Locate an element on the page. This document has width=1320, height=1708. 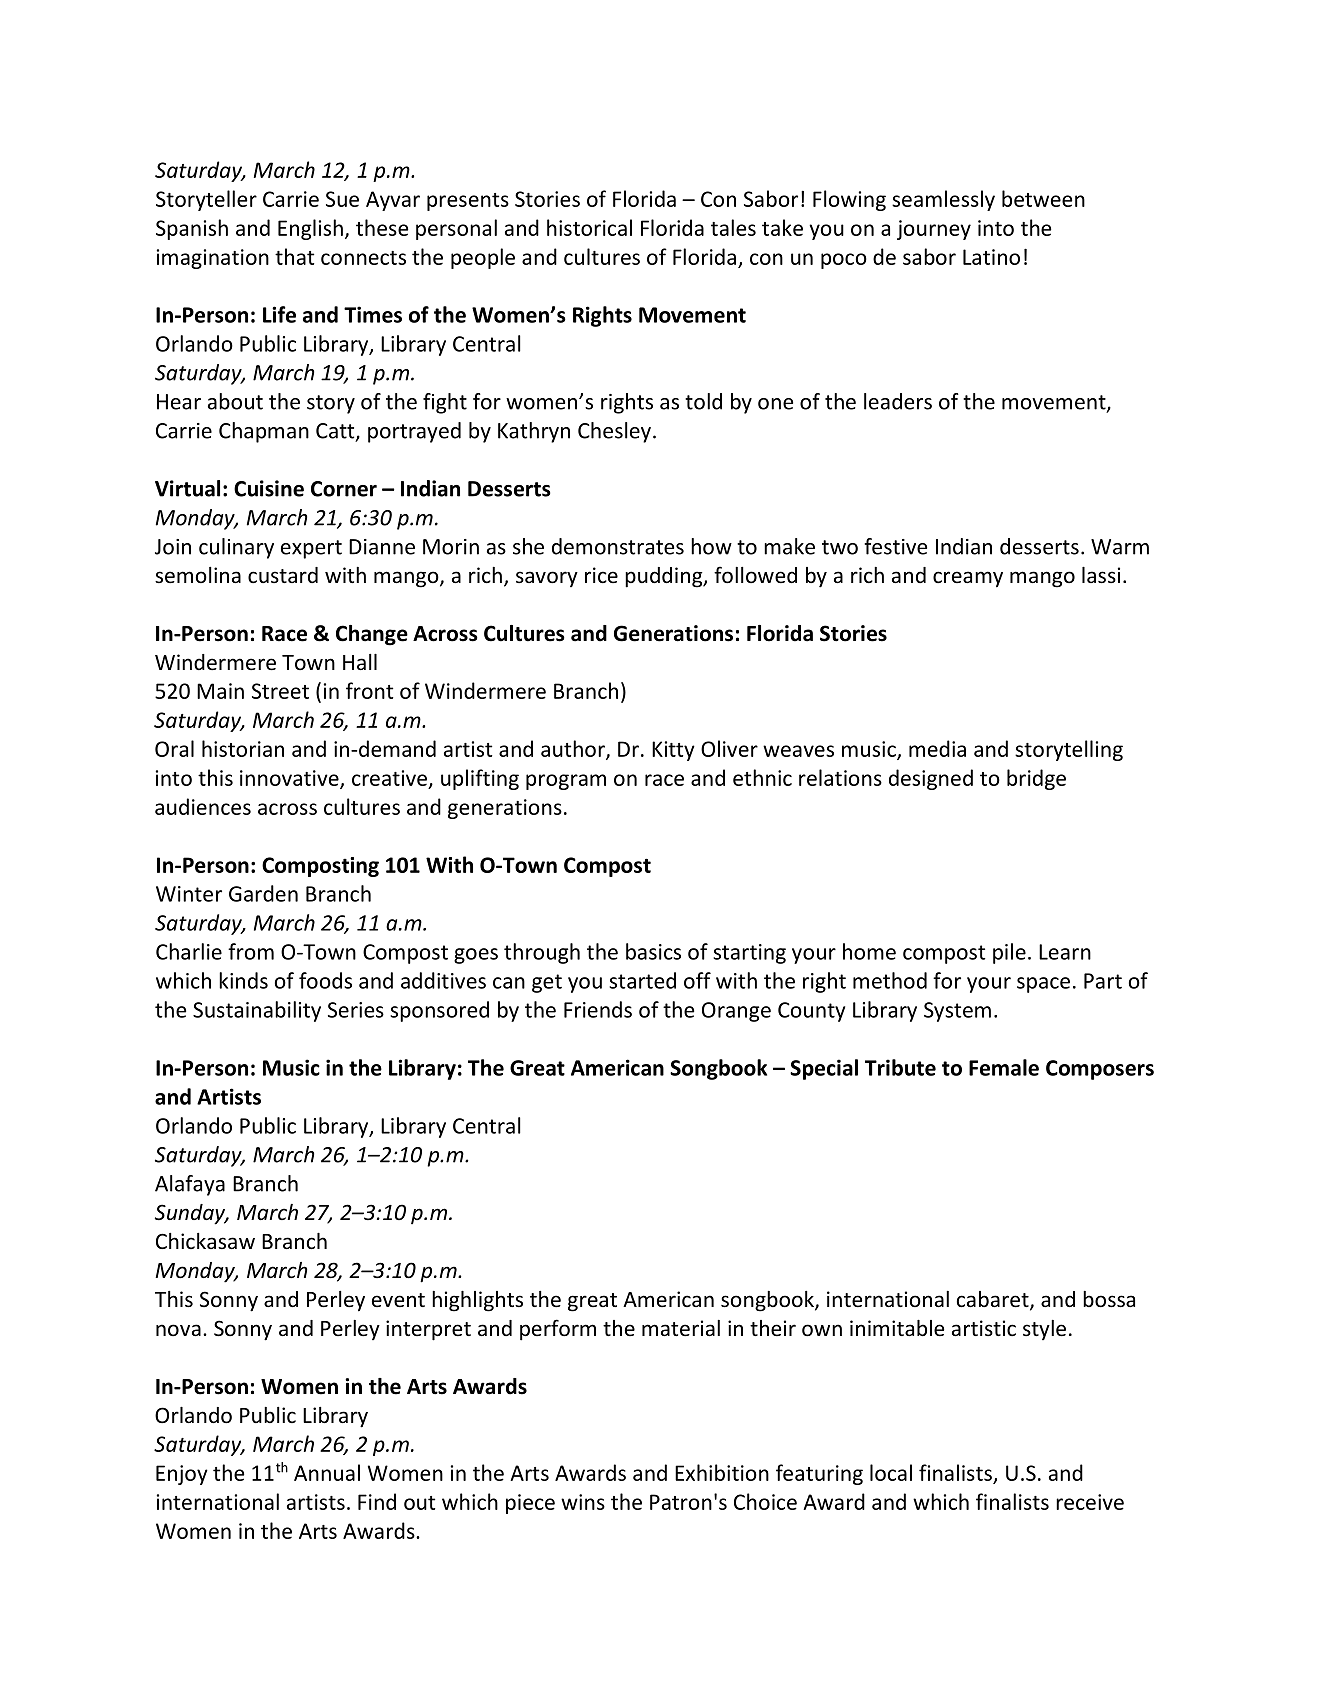
demonstrates is located at coordinates (618, 546).
